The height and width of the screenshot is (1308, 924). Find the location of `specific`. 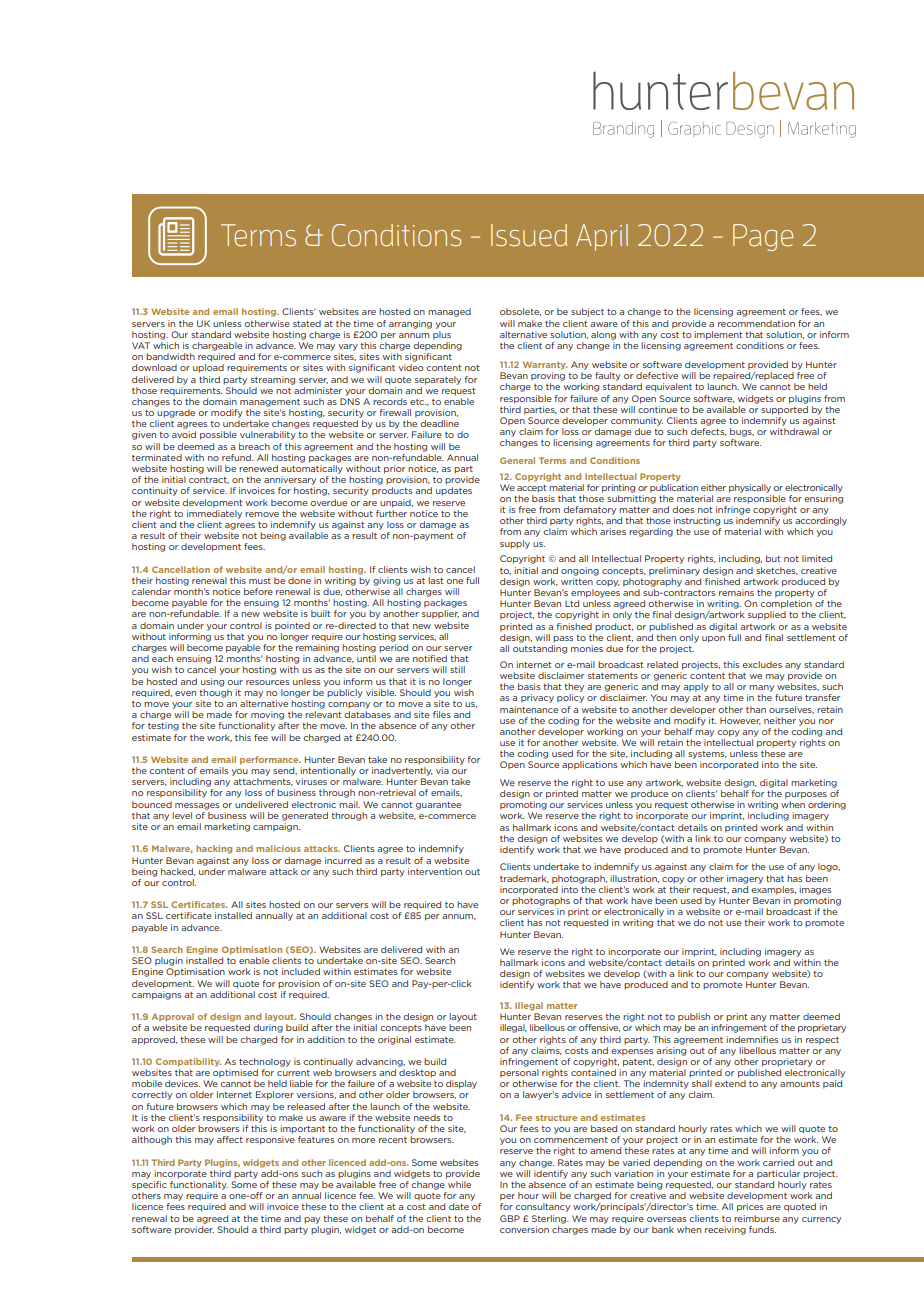

specific is located at coordinates (149, 1185).
